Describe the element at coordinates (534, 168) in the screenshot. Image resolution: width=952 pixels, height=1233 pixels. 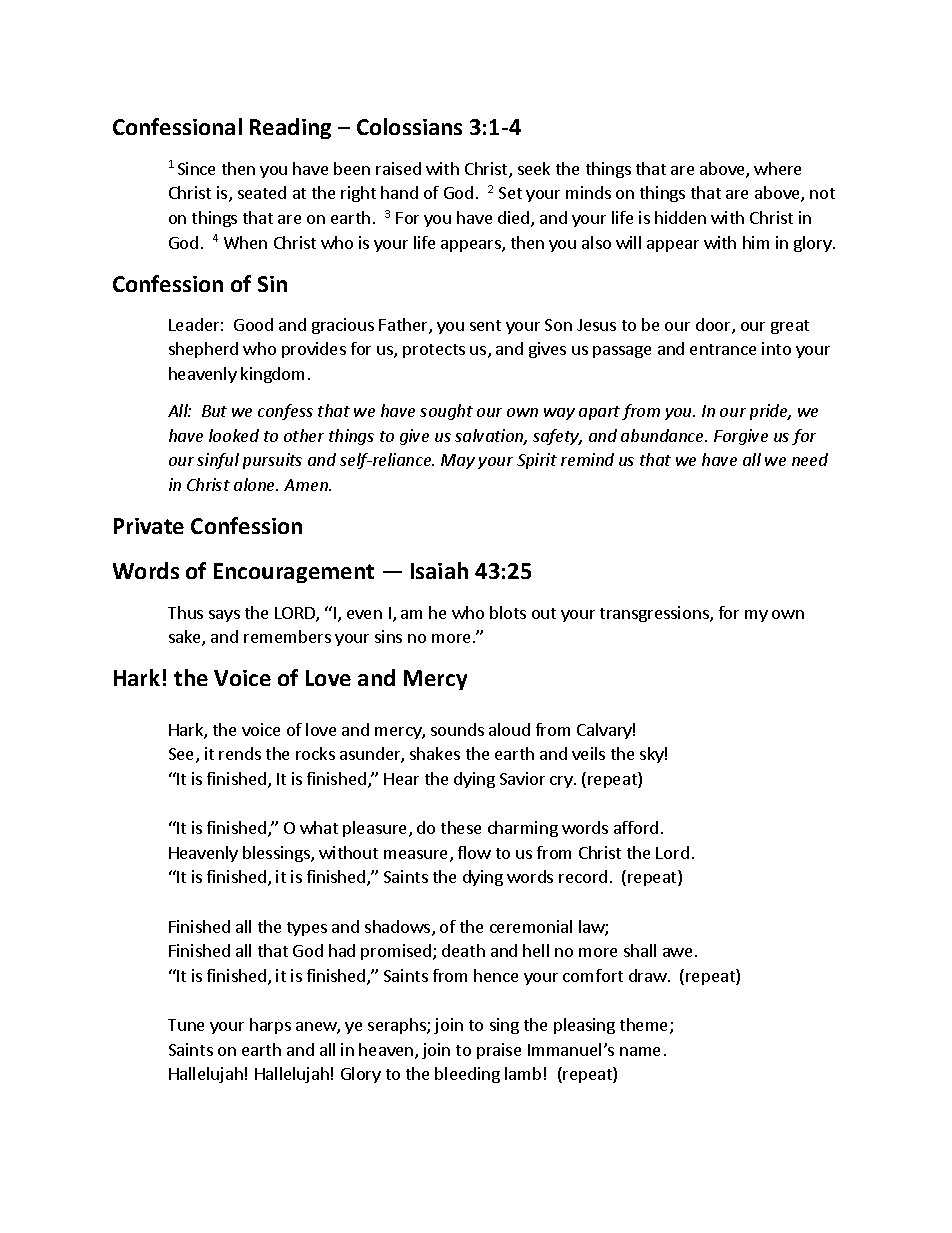
I see `seek` at that location.
